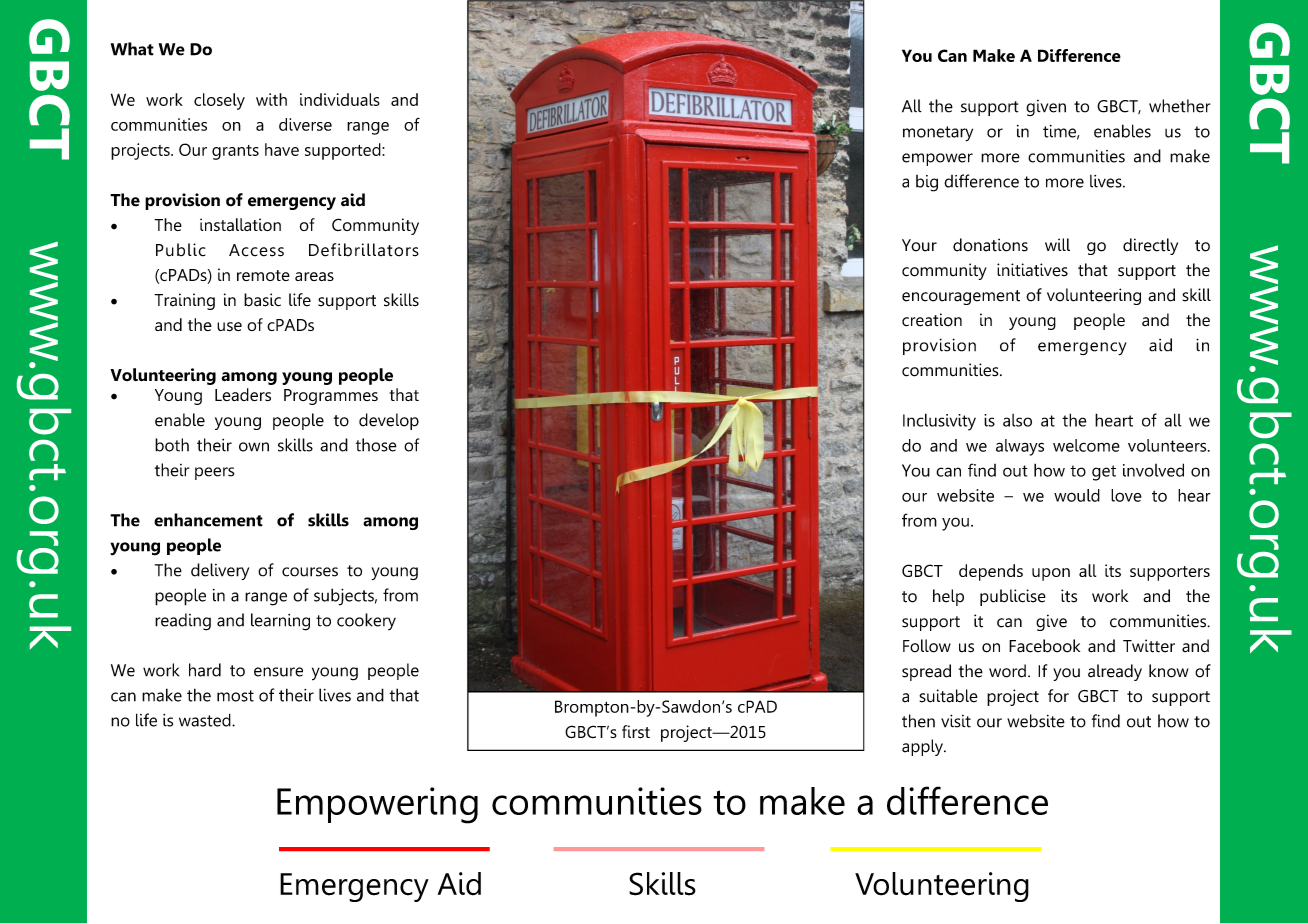 This image has height=924, width=1308. What do you see at coordinates (376, 445) in the image?
I see `those` at bounding box center [376, 445].
